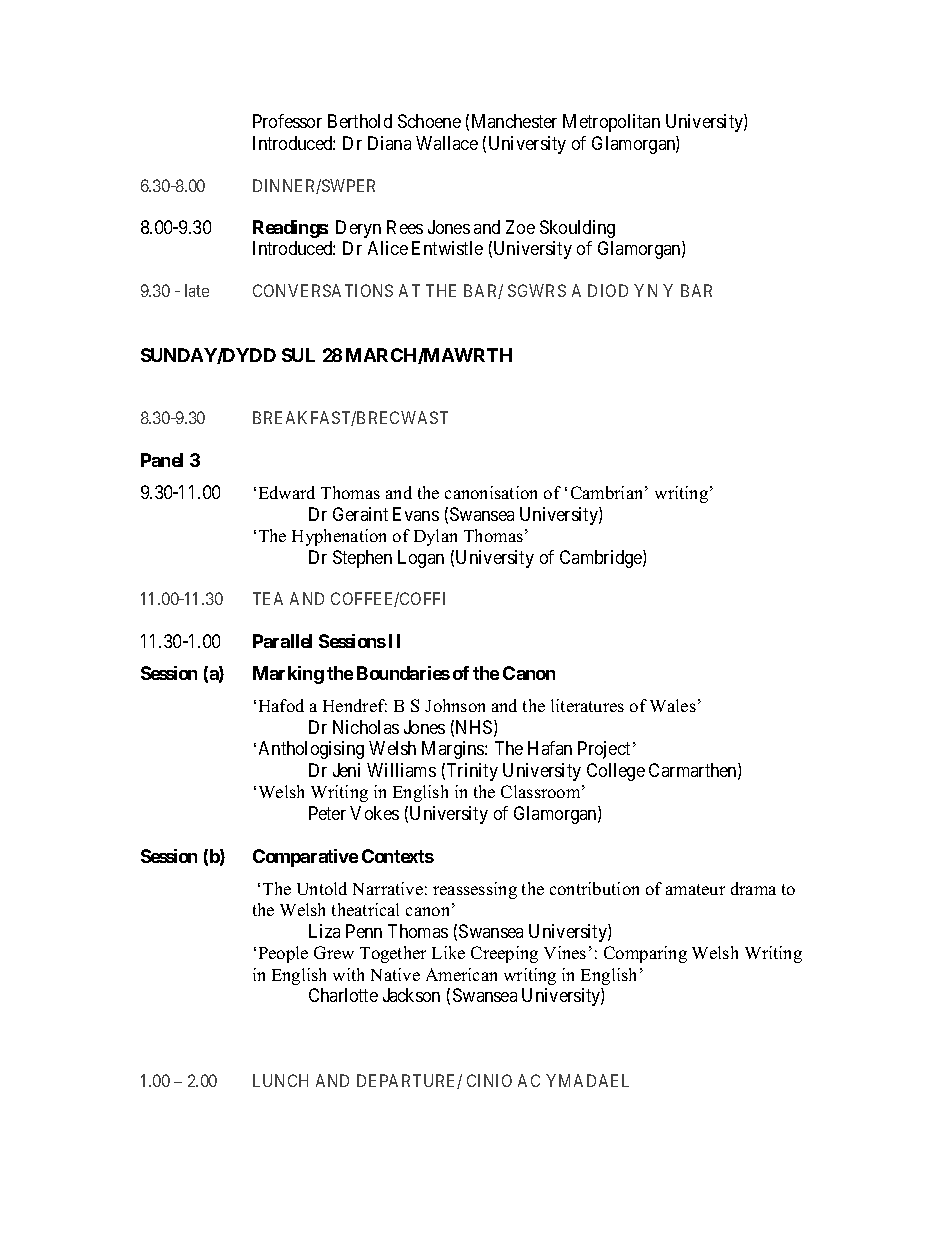 Image resolution: width=952 pixels, height=1233 pixels. I want to click on Professor, so click(287, 121).
